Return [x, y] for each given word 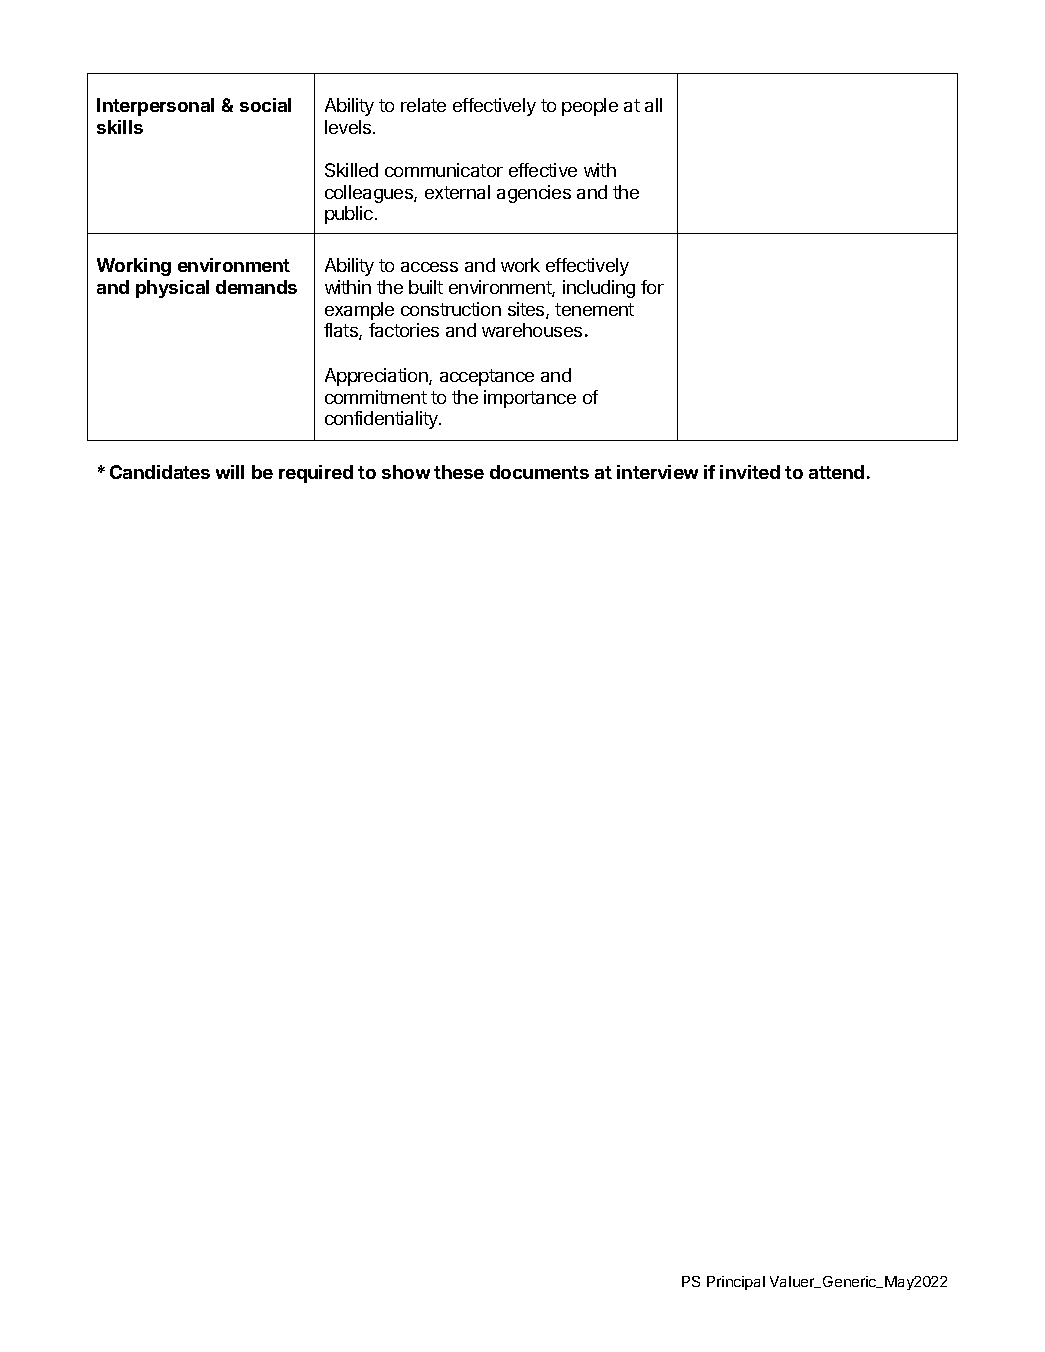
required [316, 474]
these [459, 472]
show [406, 472]
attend [836, 472]
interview [657, 472]
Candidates [160, 472]
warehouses [532, 330]
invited [750, 472]
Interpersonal [155, 107]
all [653, 105]
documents [539, 472]
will [230, 472]
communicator [444, 170]
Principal [736, 1283]
